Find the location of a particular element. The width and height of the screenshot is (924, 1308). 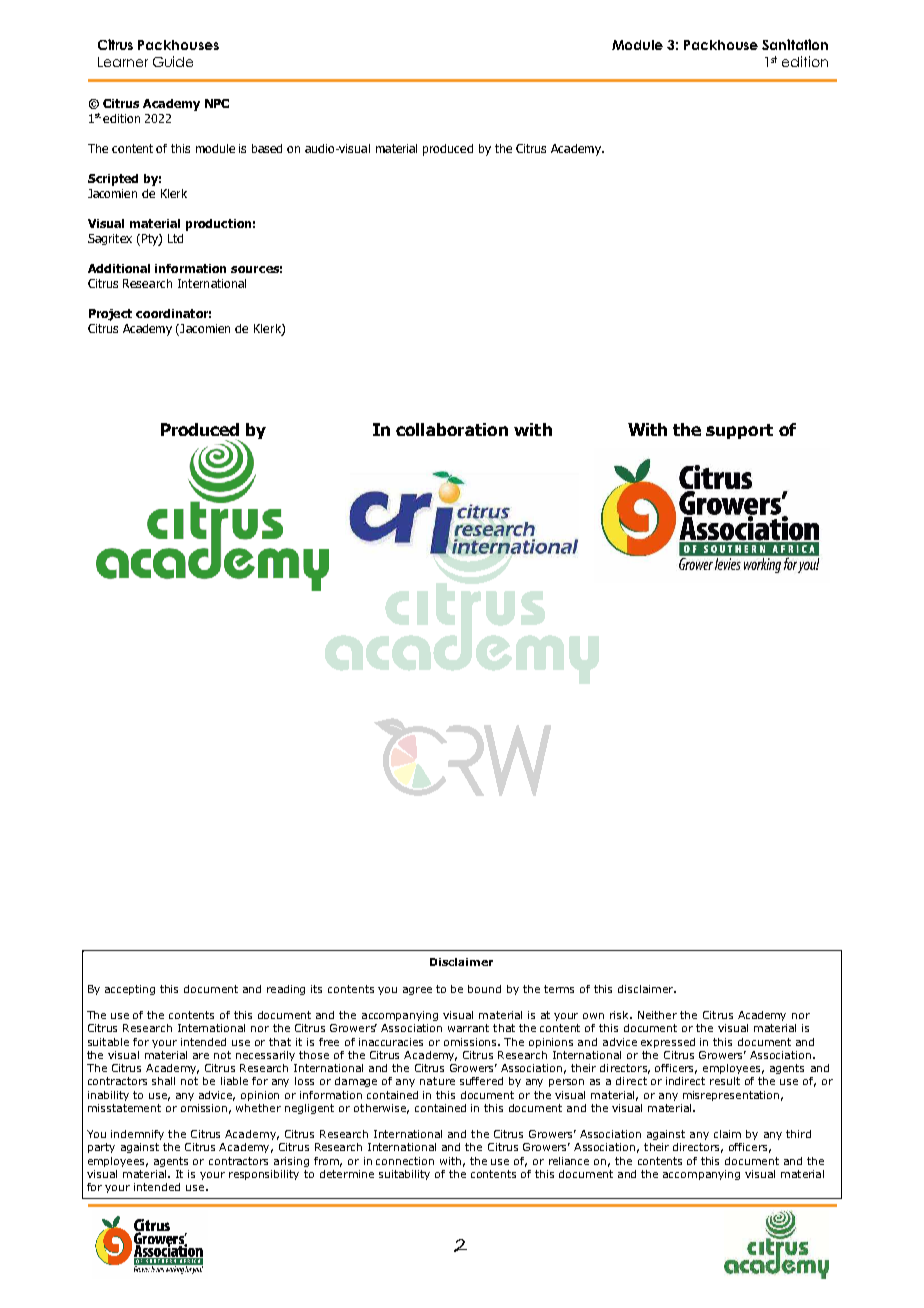

collaboration is located at coordinates (452, 429).
